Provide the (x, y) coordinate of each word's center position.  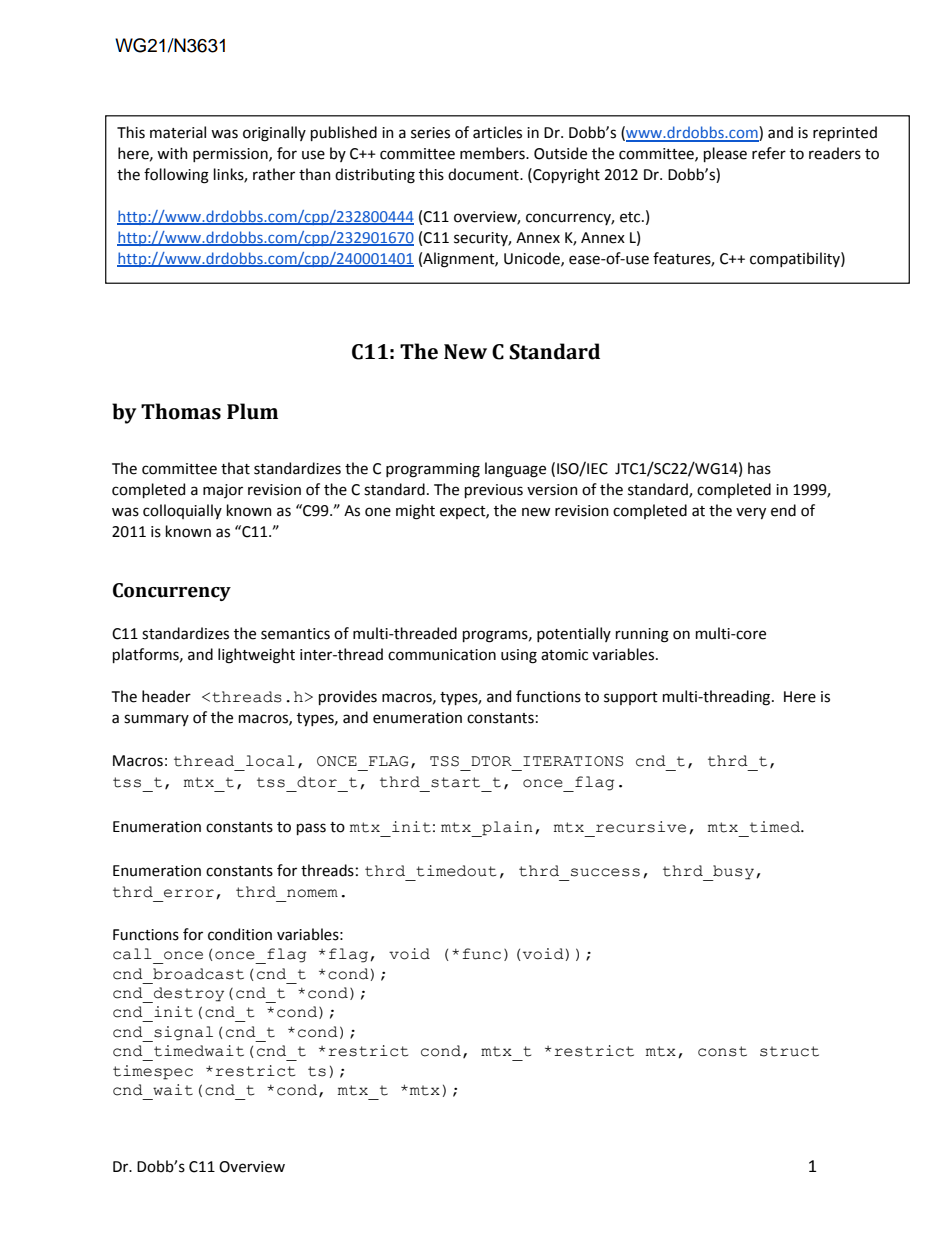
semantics (295, 634)
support (631, 698)
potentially (574, 634)
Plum (252, 411)
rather (274, 174)
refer (769, 153)
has (759, 468)
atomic (564, 655)
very (751, 513)
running (642, 635)
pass (311, 829)
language (515, 470)
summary (156, 720)
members (493, 153)
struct (789, 1051)
